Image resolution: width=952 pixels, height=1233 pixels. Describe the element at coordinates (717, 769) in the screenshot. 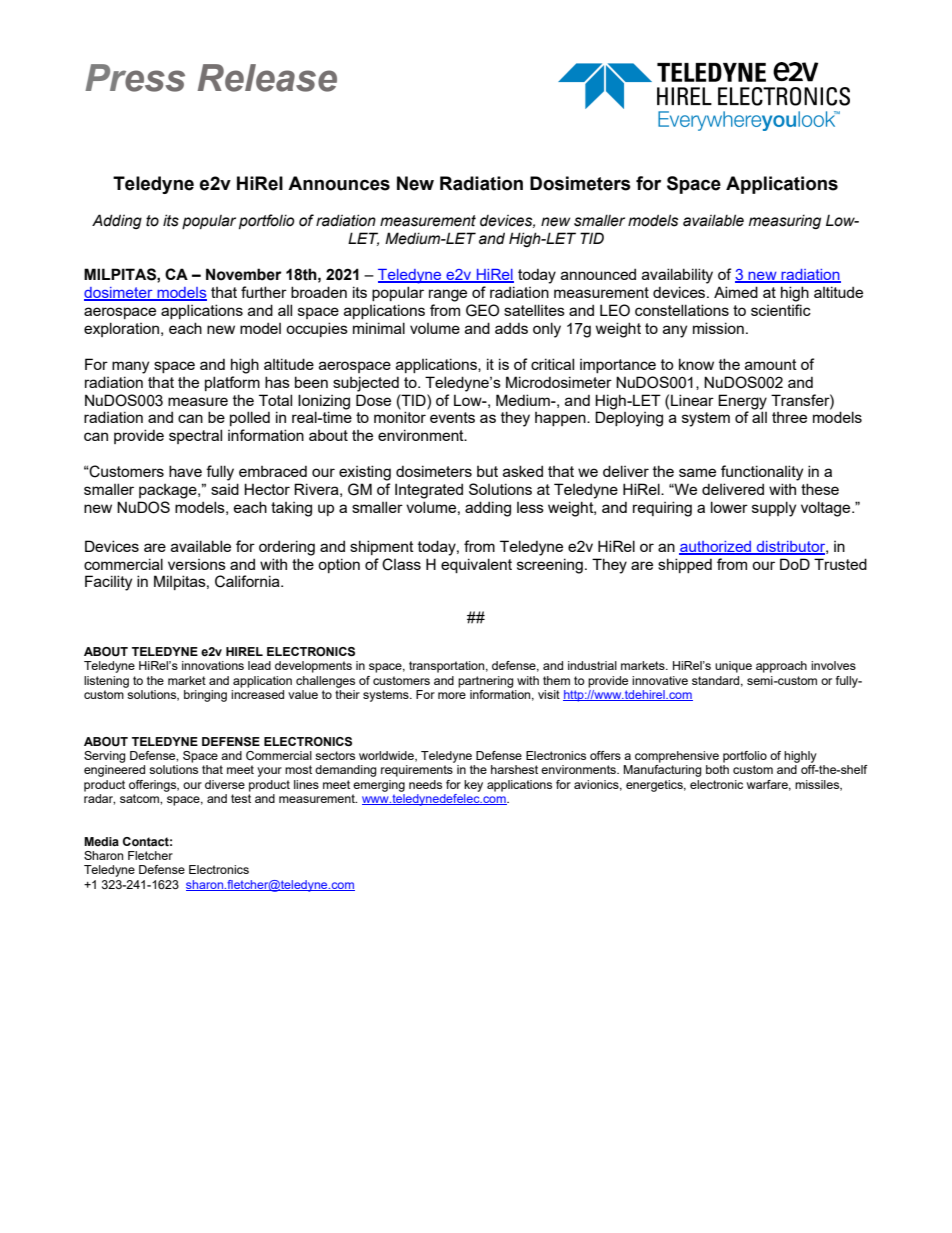

I see `both` at that location.
